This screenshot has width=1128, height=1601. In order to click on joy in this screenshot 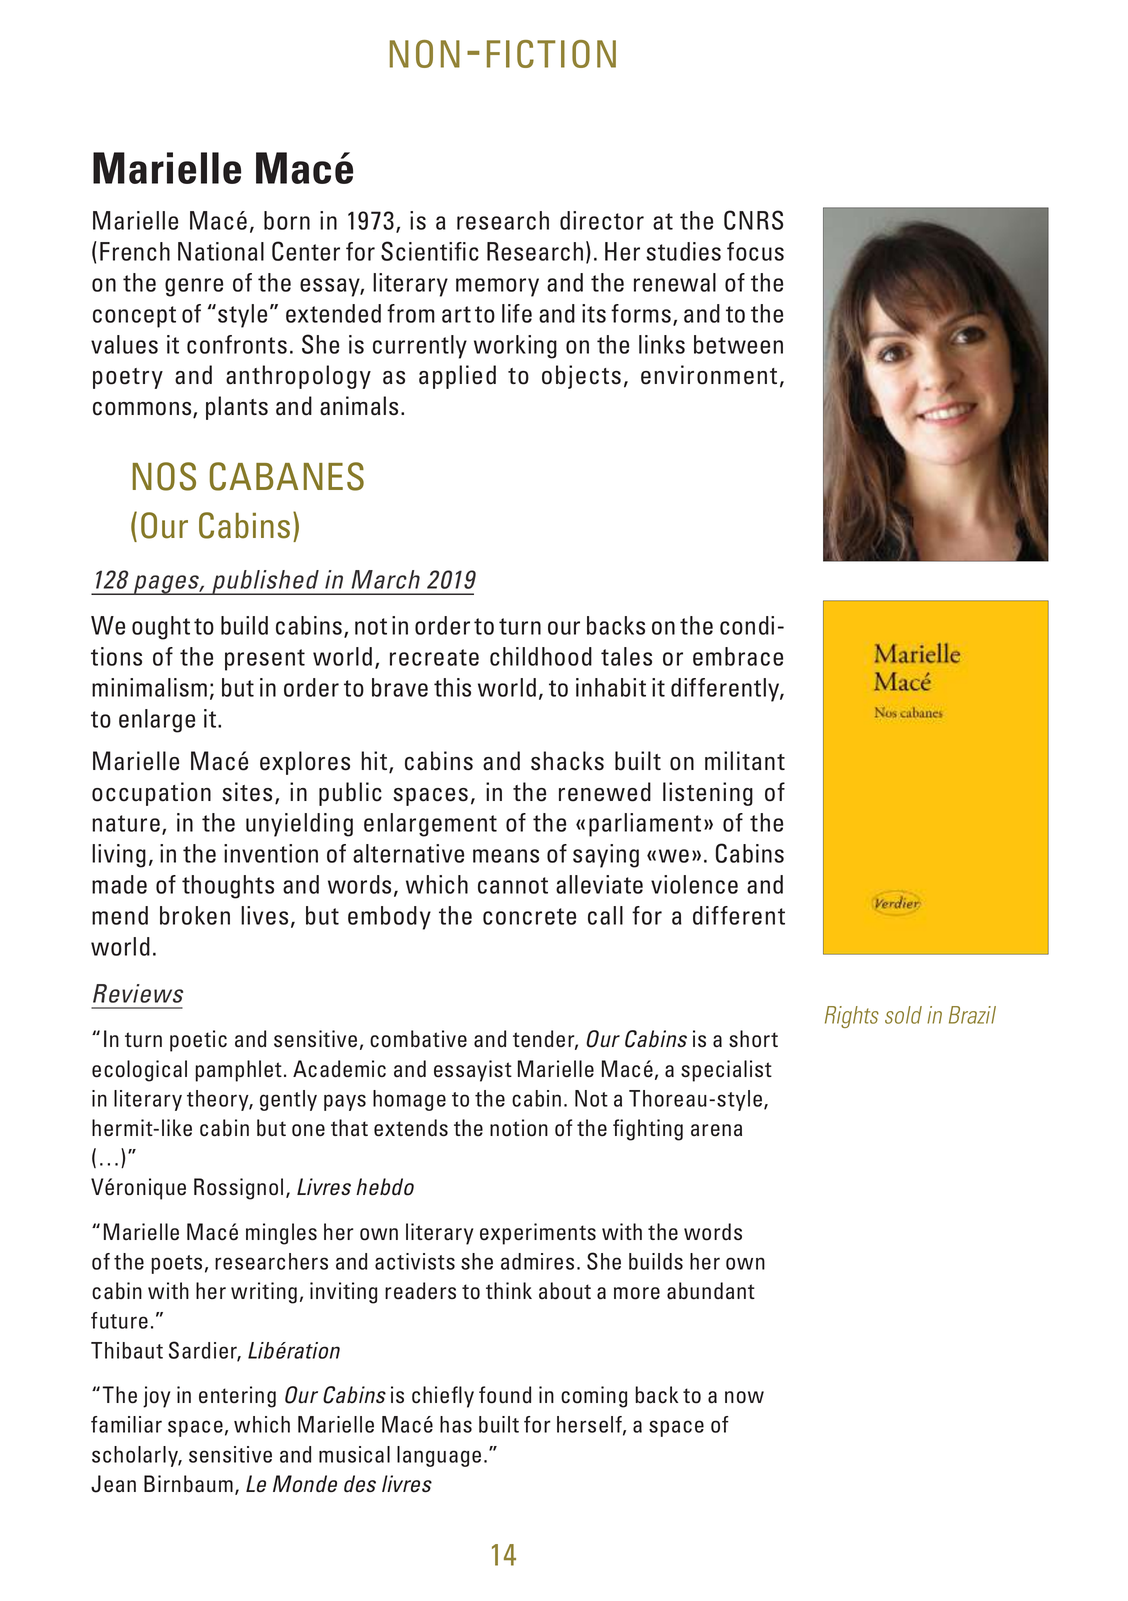, I will do `click(156, 1397)`.
